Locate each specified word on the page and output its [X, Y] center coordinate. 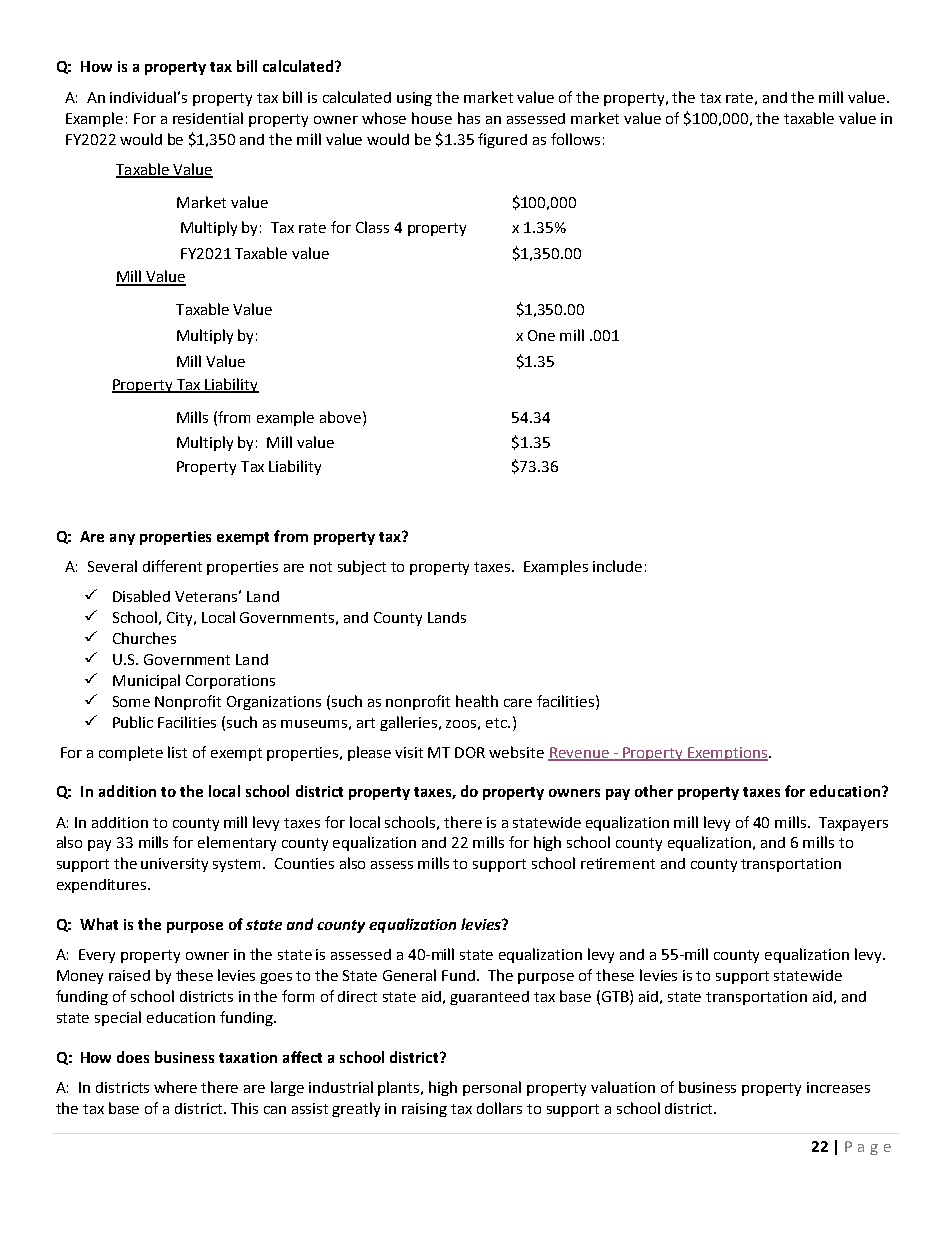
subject [362, 567]
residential [208, 118]
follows [575, 139]
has [469, 118]
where [175, 1087]
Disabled [141, 596]
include [617, 566]
